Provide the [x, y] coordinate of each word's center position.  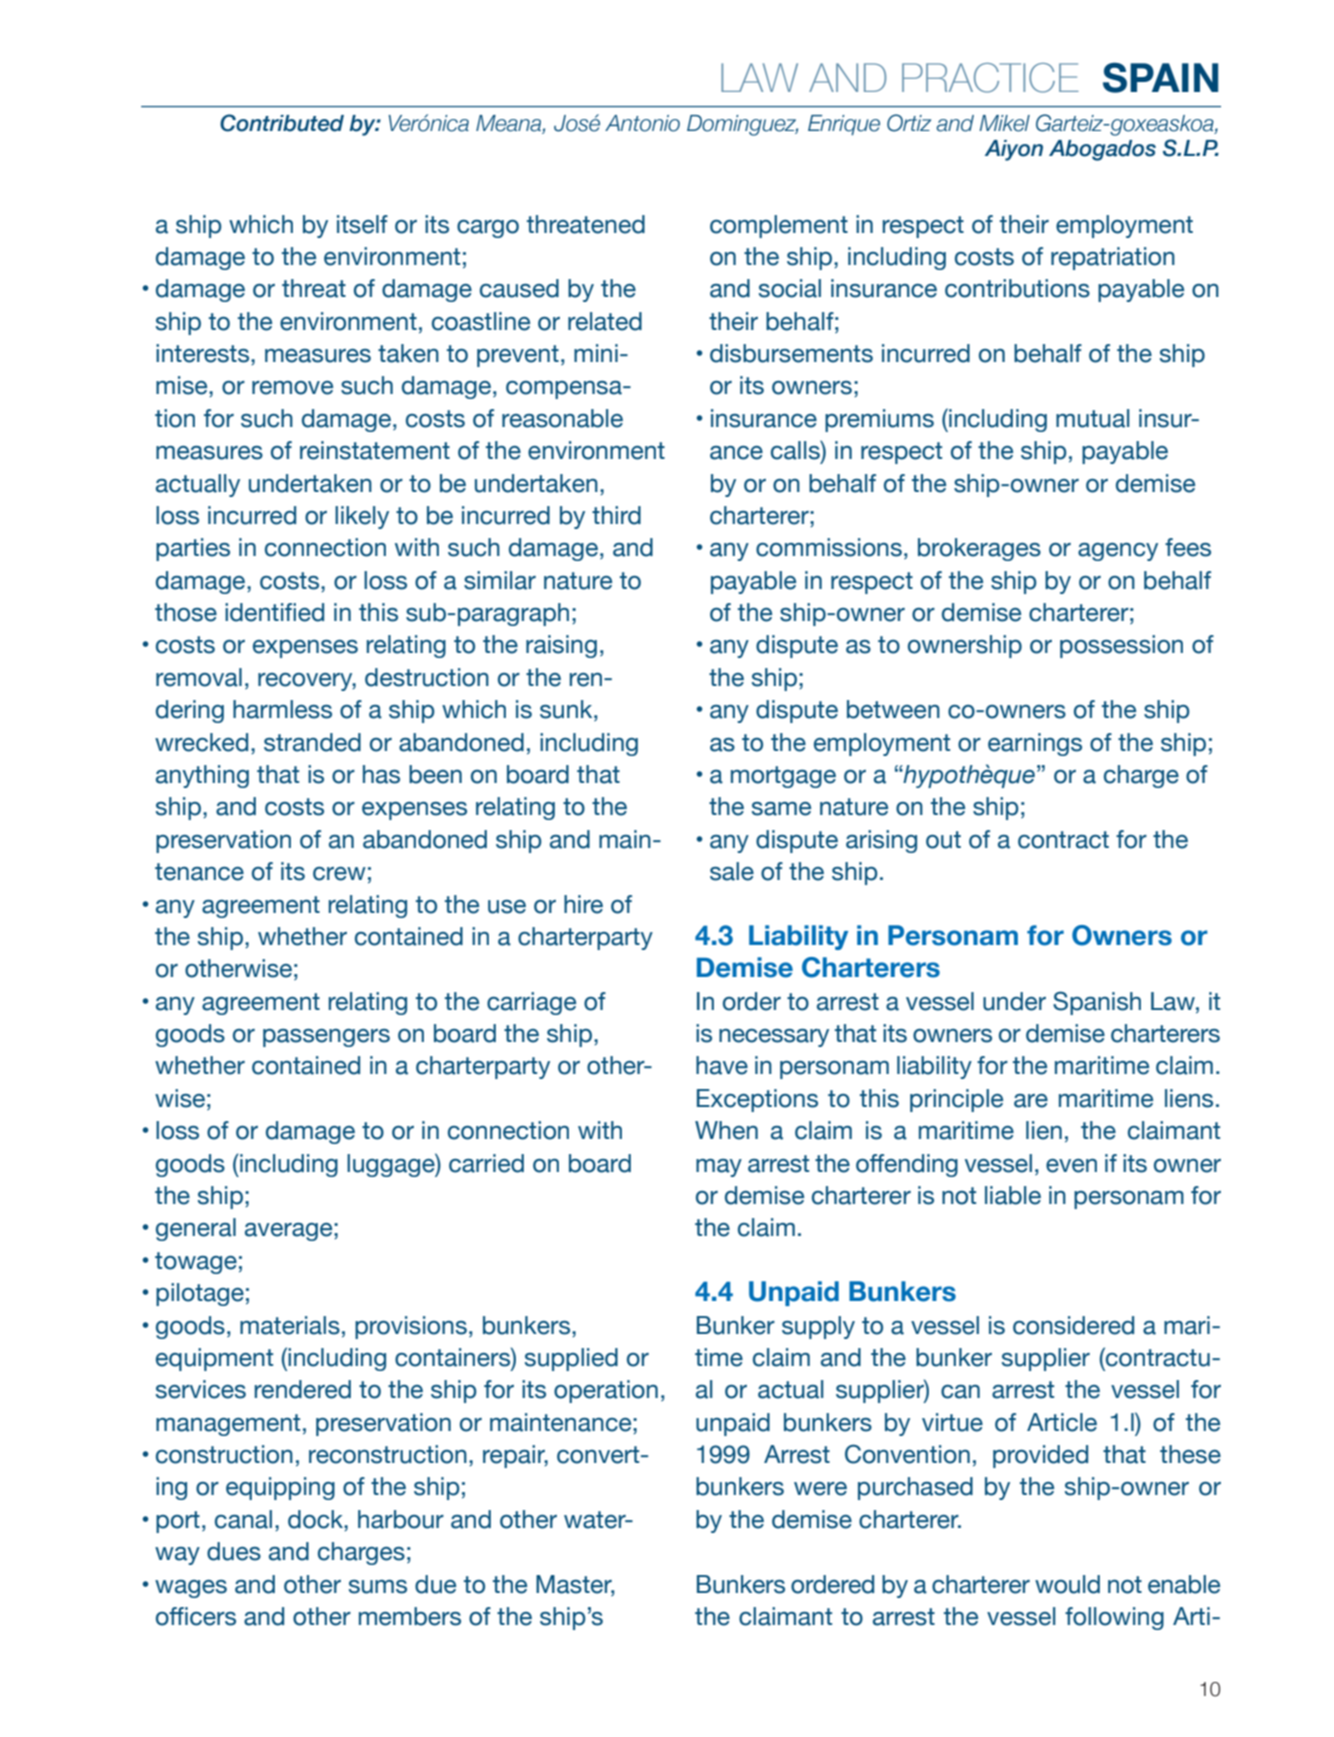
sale [732, 871]
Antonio [642, 123]
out [943, 840]
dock [316, 1520]
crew [339, 874]
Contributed [282, 123]
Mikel [1004, 123]
